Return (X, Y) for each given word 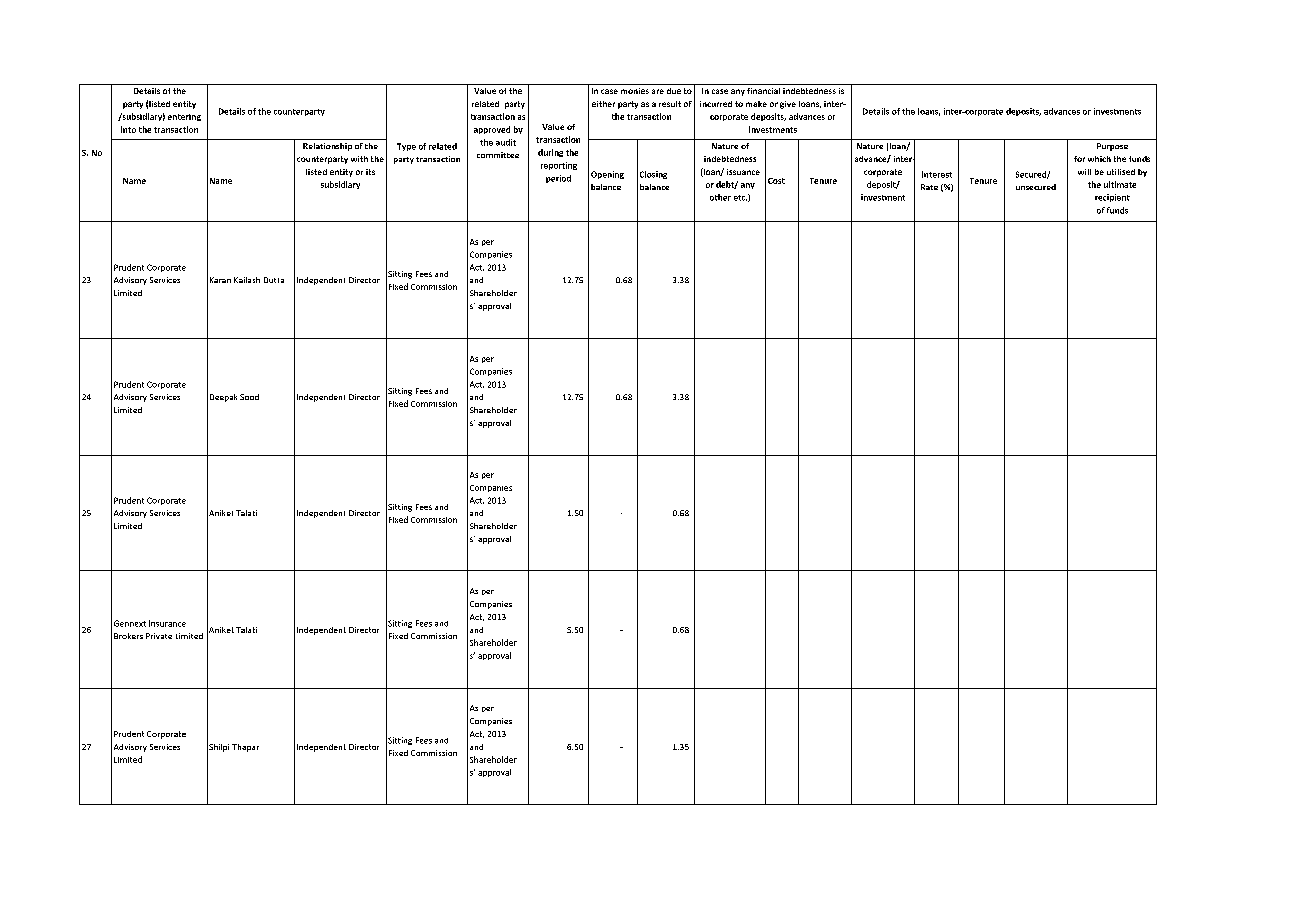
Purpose (1112, 147)
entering (184, 117)
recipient (1112, 198)
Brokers (128, 636)
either (603, 104)
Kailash (247, 280)
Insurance (167, 623)
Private (159, 636)
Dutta (274, 280)
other (720, 197)
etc (740, 198)
